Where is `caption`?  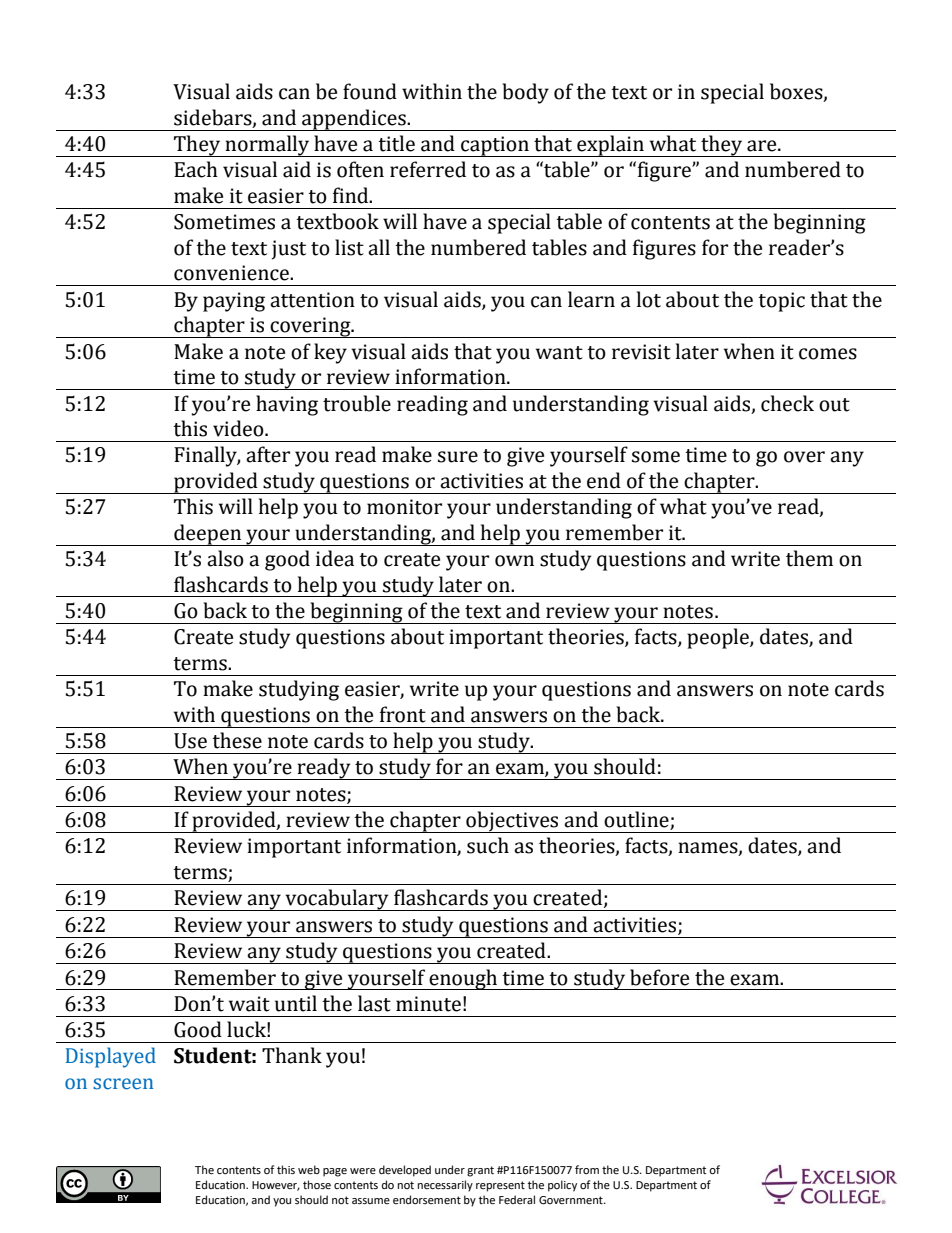 caption is located at coordinates (495, 146).
